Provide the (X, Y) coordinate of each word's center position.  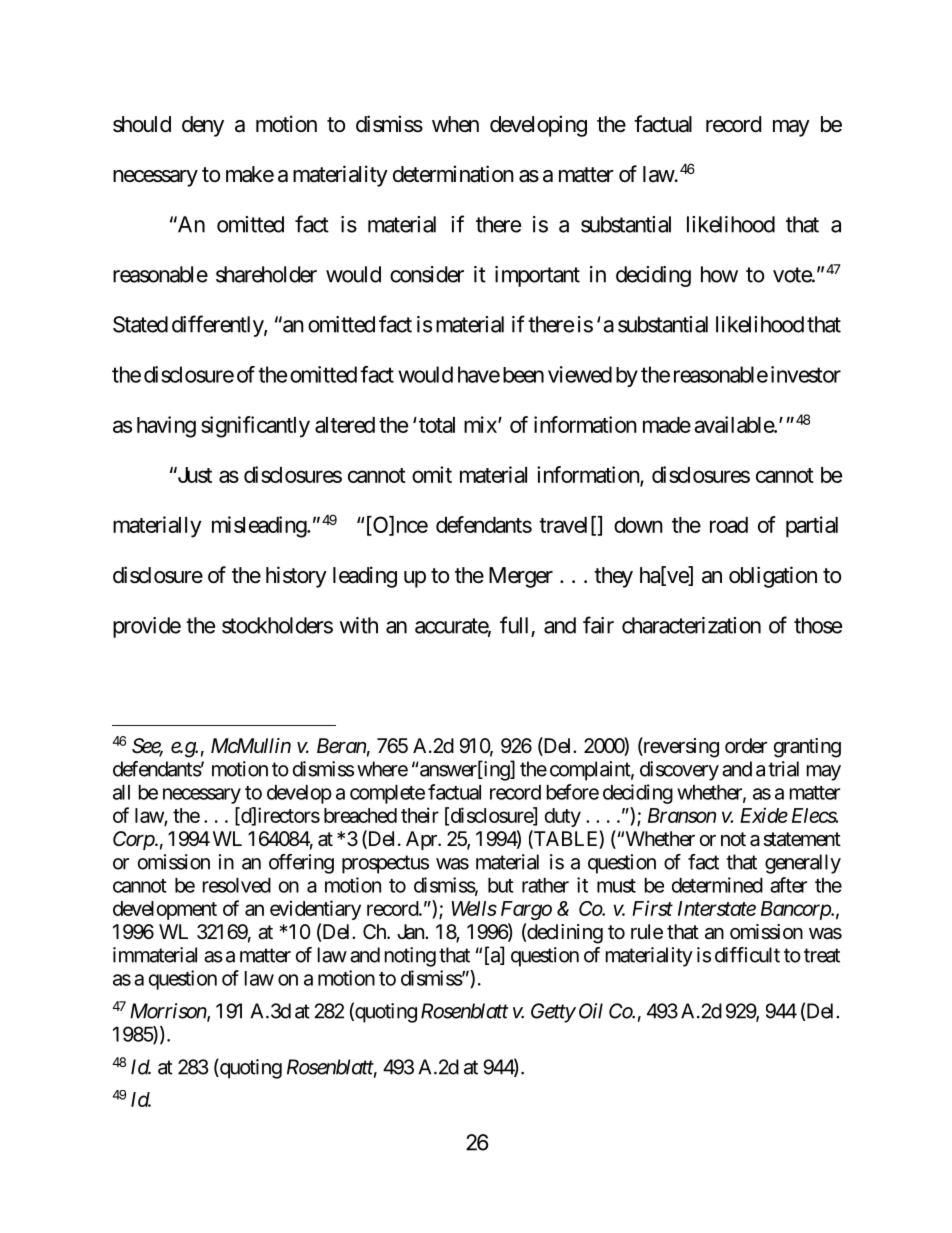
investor (806, 374)
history (296, 577)
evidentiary (315, 910)
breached (360, 815)
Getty (553, 1013)
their (420, 815)
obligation (773, 577)
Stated (140, 324)
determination (453, 174)
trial (783, 769)
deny (203, 126)
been (523, 375)
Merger (521, 577)
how (719, 274)
